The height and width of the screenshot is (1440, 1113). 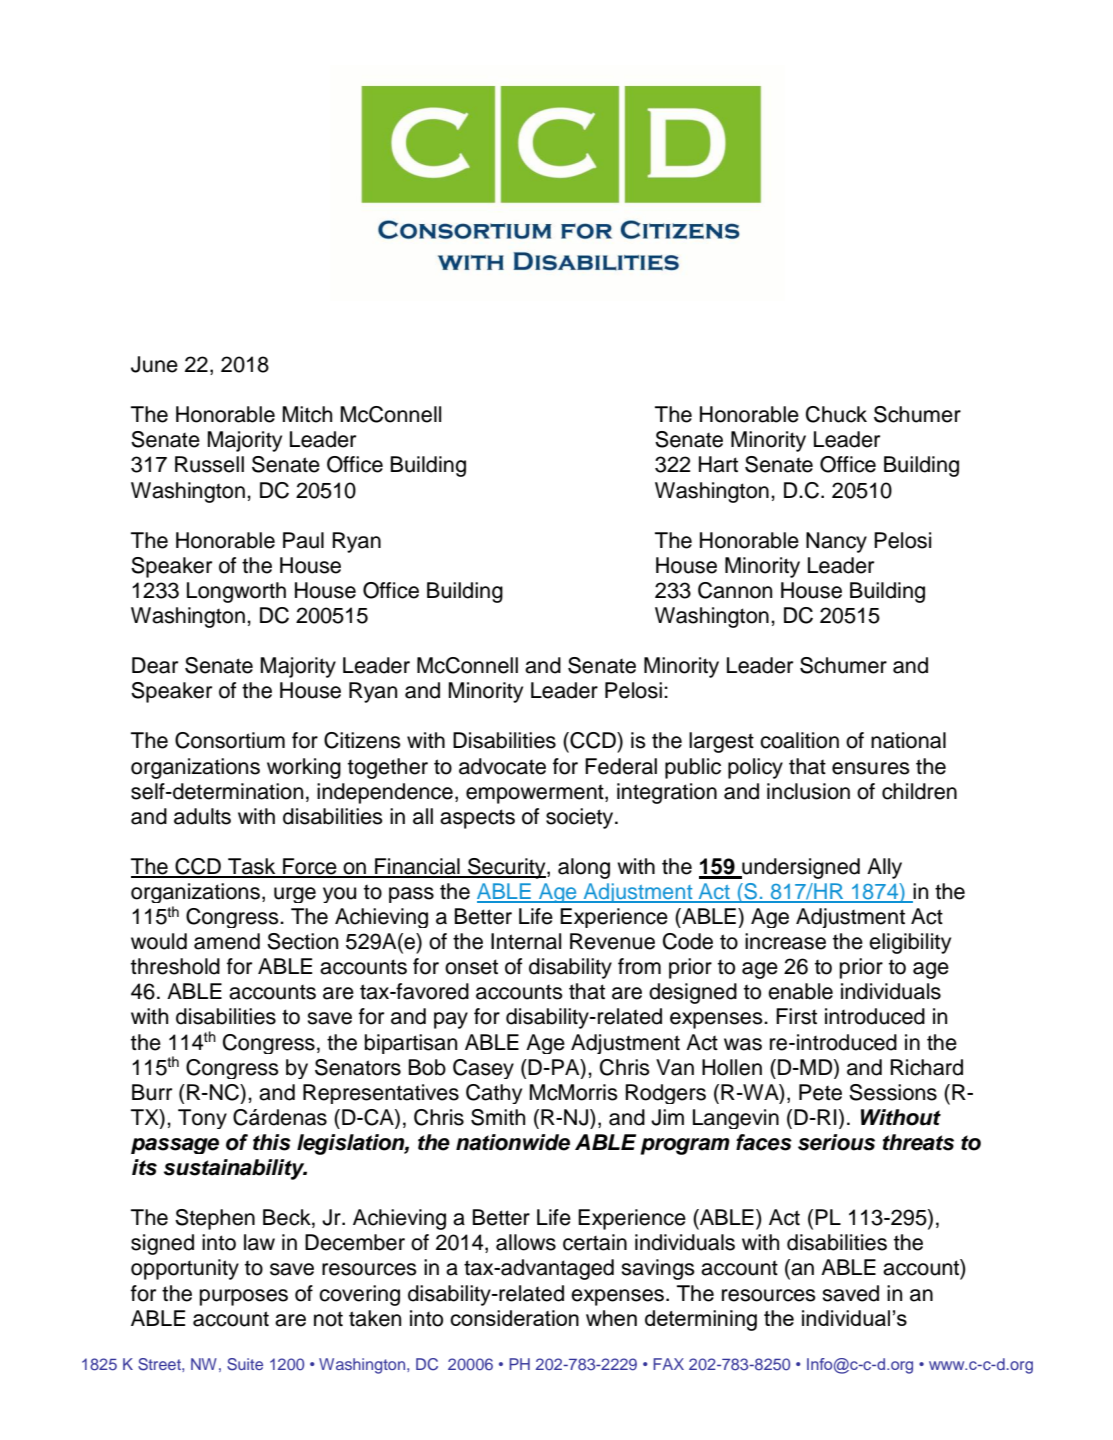 What do you see at coordinates (871, 768) in the screenshot?
I see `ensures` at bounding box center [871, 768].
